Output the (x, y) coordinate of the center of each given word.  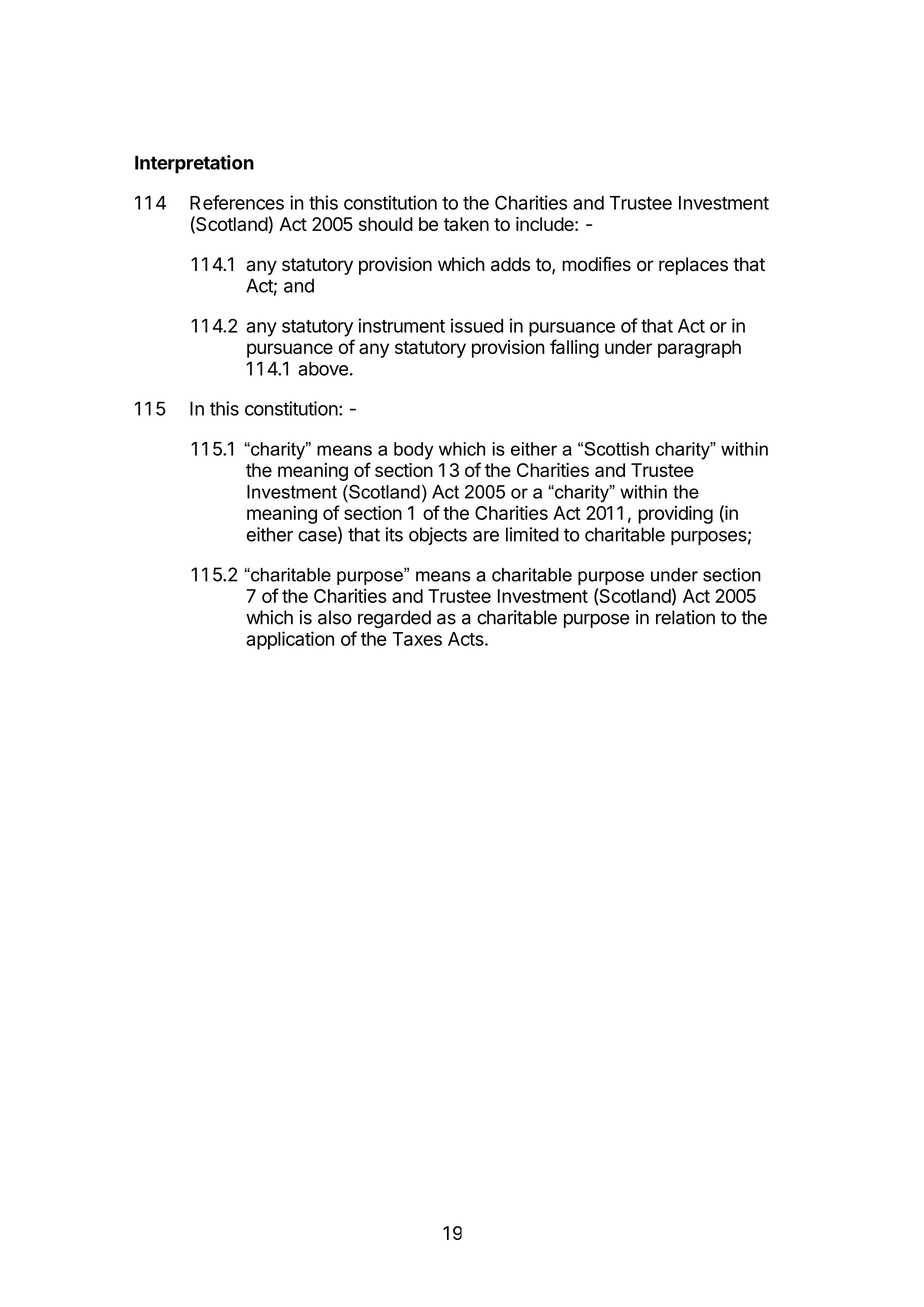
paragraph (699, 349)
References (237, 202)
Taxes (417, 639)
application (290, 640)
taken (466, 224)
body (413, 451)
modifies (596, 264)
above (323, 368)
